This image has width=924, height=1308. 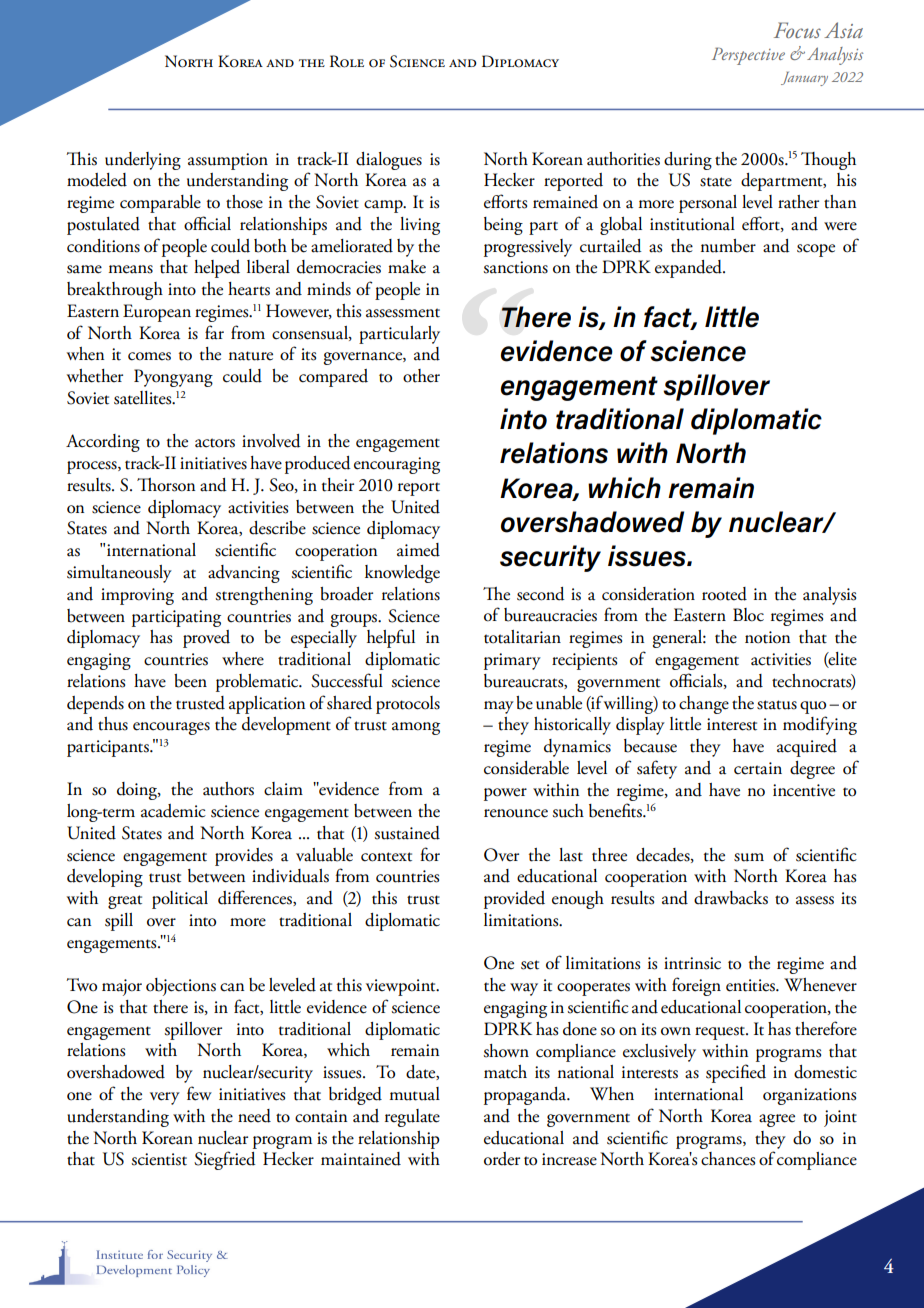 What do you see at coordinates (137, 596) in the image?
I see `improving` at bounding box center [137, 596].
